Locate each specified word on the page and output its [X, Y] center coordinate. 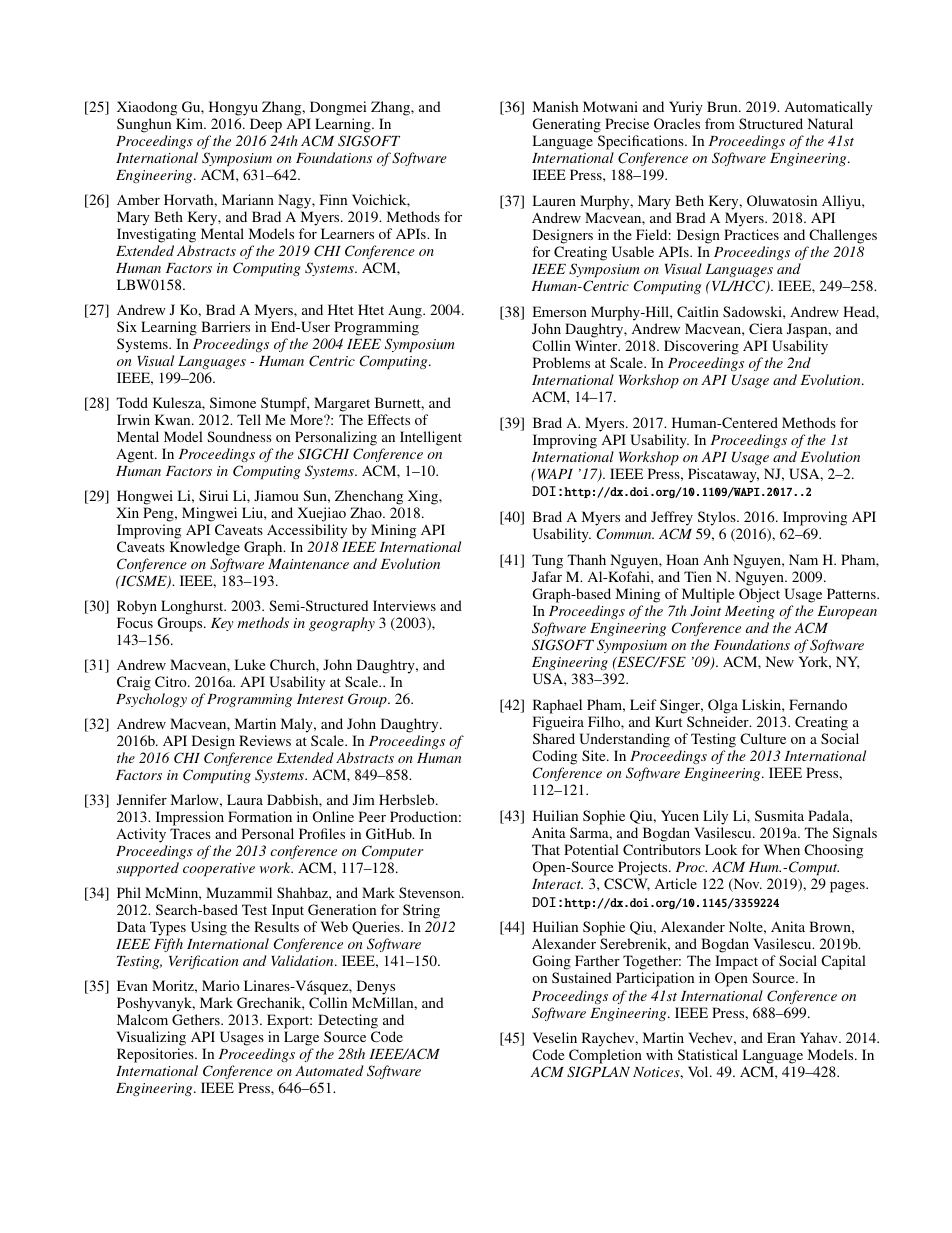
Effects [389, 419]
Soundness [239, 436]
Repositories [156, 1055]
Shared [554, 738]
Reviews [265, 740]
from [720, 123]
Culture [763, 738]
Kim [191, 123]
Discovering [701, 349]
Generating [567, 125]
